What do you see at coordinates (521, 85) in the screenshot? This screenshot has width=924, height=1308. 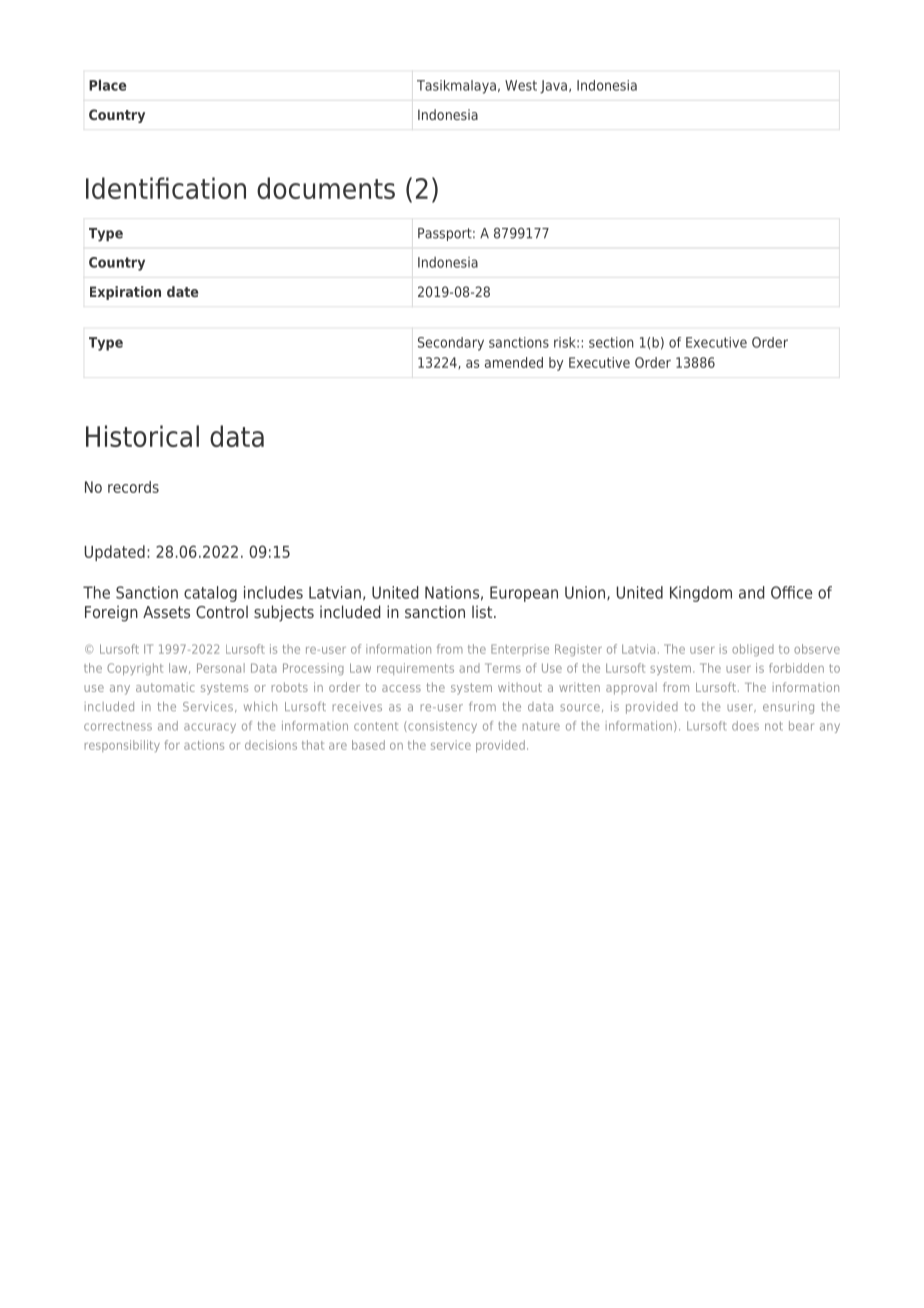 I see `West` at bounding box center [521, 85].
